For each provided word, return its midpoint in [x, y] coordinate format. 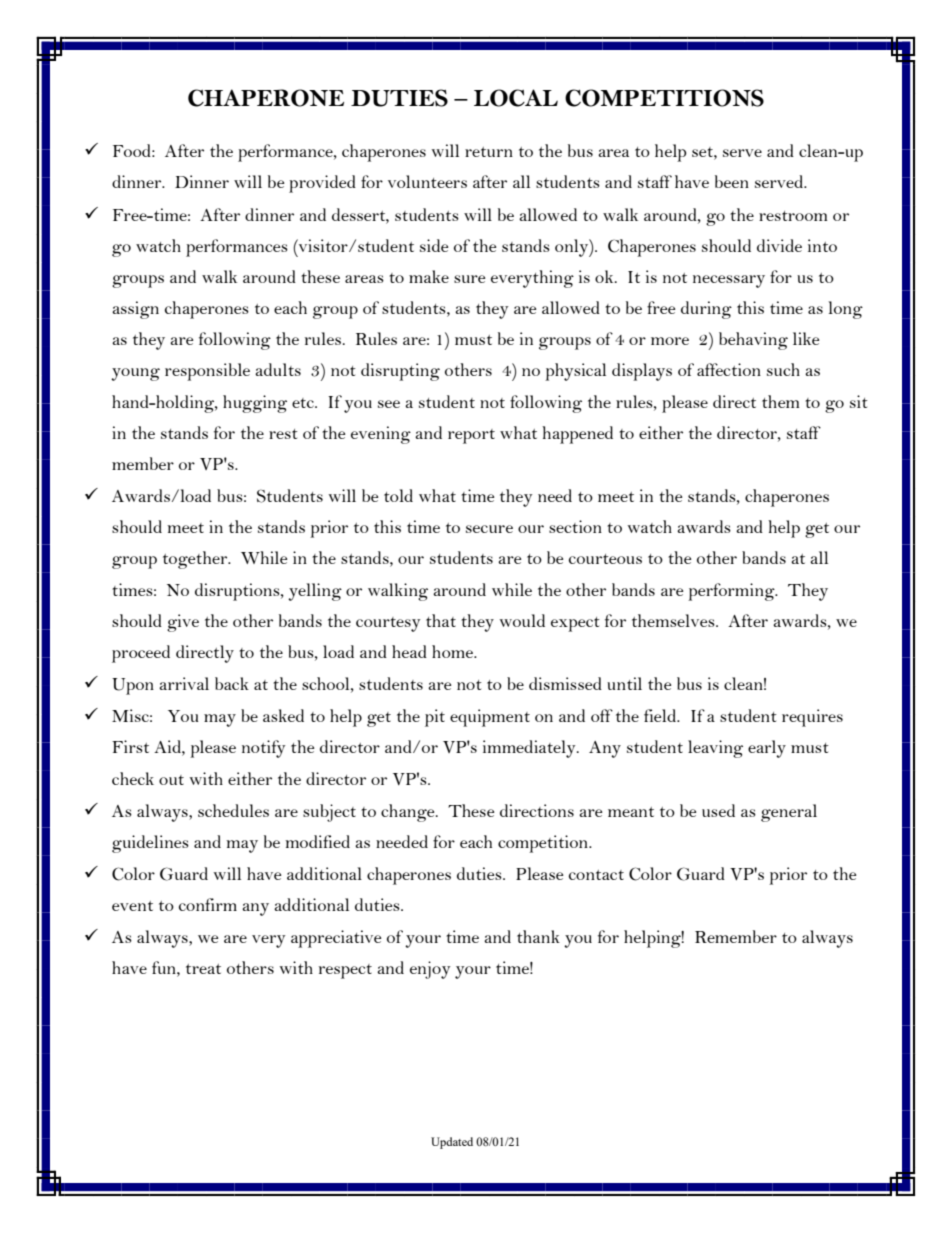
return [489, 152]
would [522, 620]
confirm [208, 904]
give [183, 623]
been [732, 181]
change [409, 813]
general [789, 813]
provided [322, 184]
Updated [452, 1143]
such [783, 369]
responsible [207, 372]
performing [732, 592]
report [471, 436]
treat [203, 969]
